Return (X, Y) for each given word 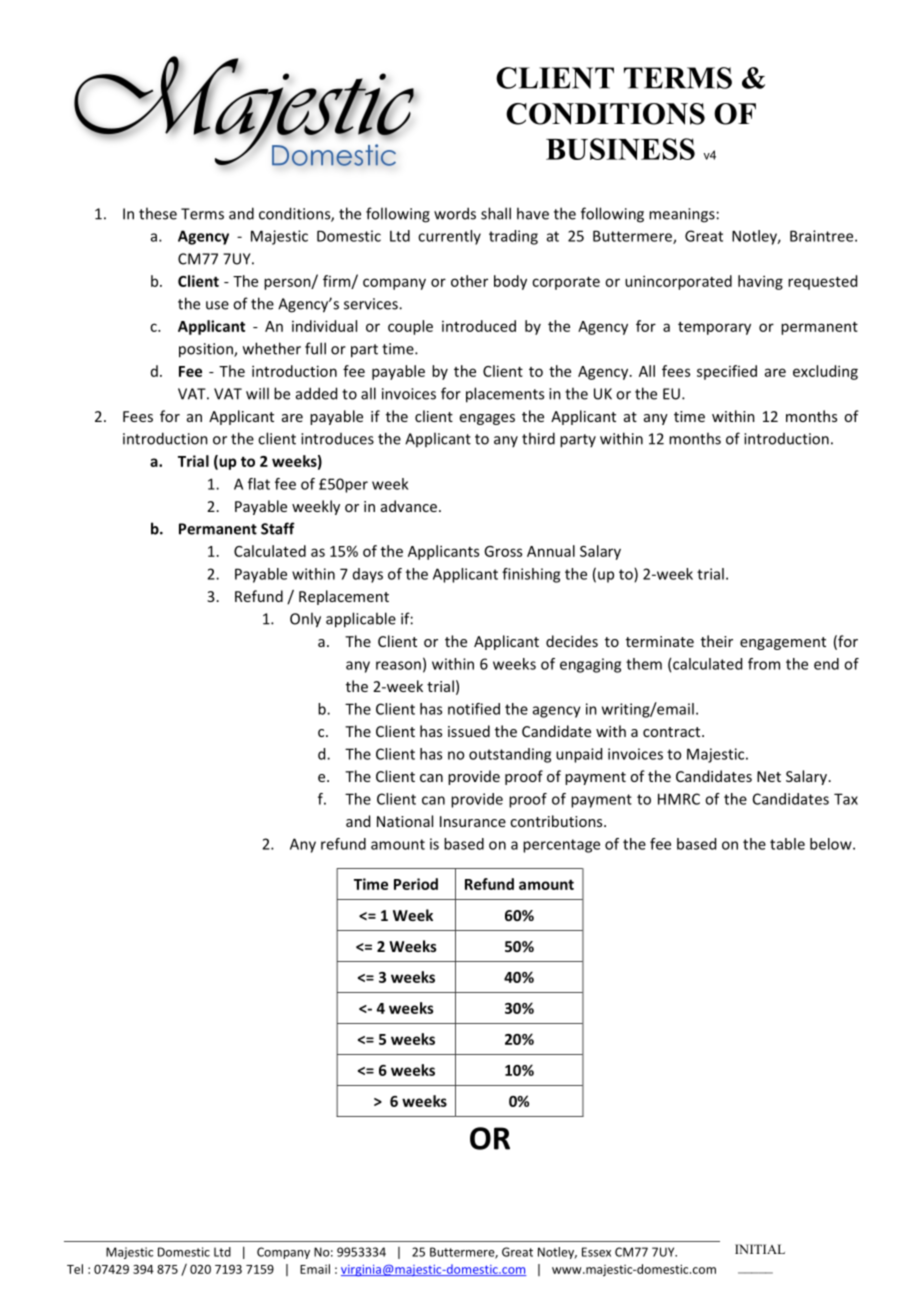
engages (487, 419)
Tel (75, 1269)
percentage (561, 846)
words (455, 213)
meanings (682, 215)
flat (259, 484)
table (787, 844)
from (764, 664)
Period (416, 884)
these (158, 213)
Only (305, 620)
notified (474, 709)
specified (727, 372)
